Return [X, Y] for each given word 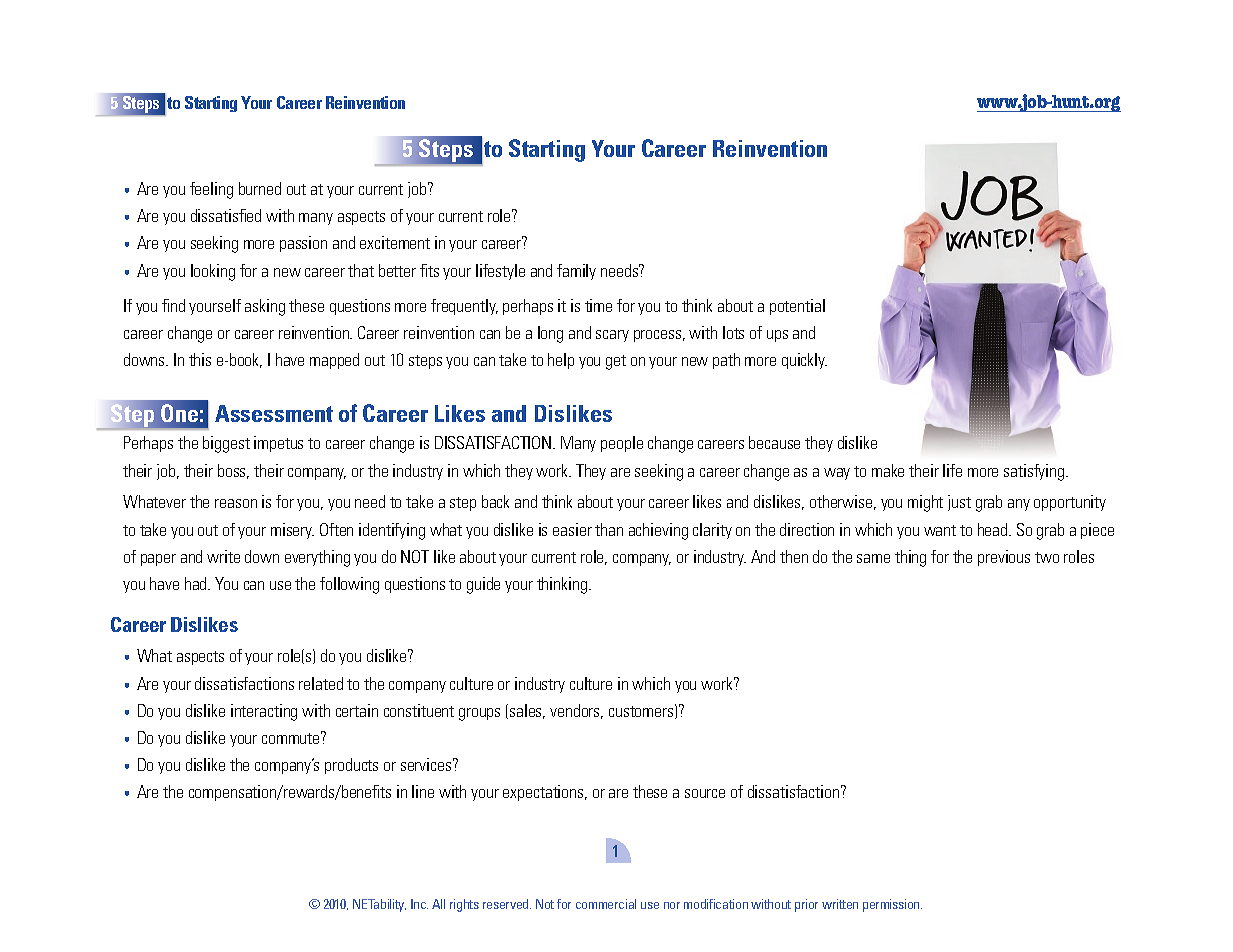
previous [1004, 558]
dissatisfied [226, 215]
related [321, 683]
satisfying [1035, 472]
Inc [419, 904]
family [576, 272]
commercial [606, 904]
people [622, 444]
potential [797, 307]
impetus [278, 444]
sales [527, 711]
